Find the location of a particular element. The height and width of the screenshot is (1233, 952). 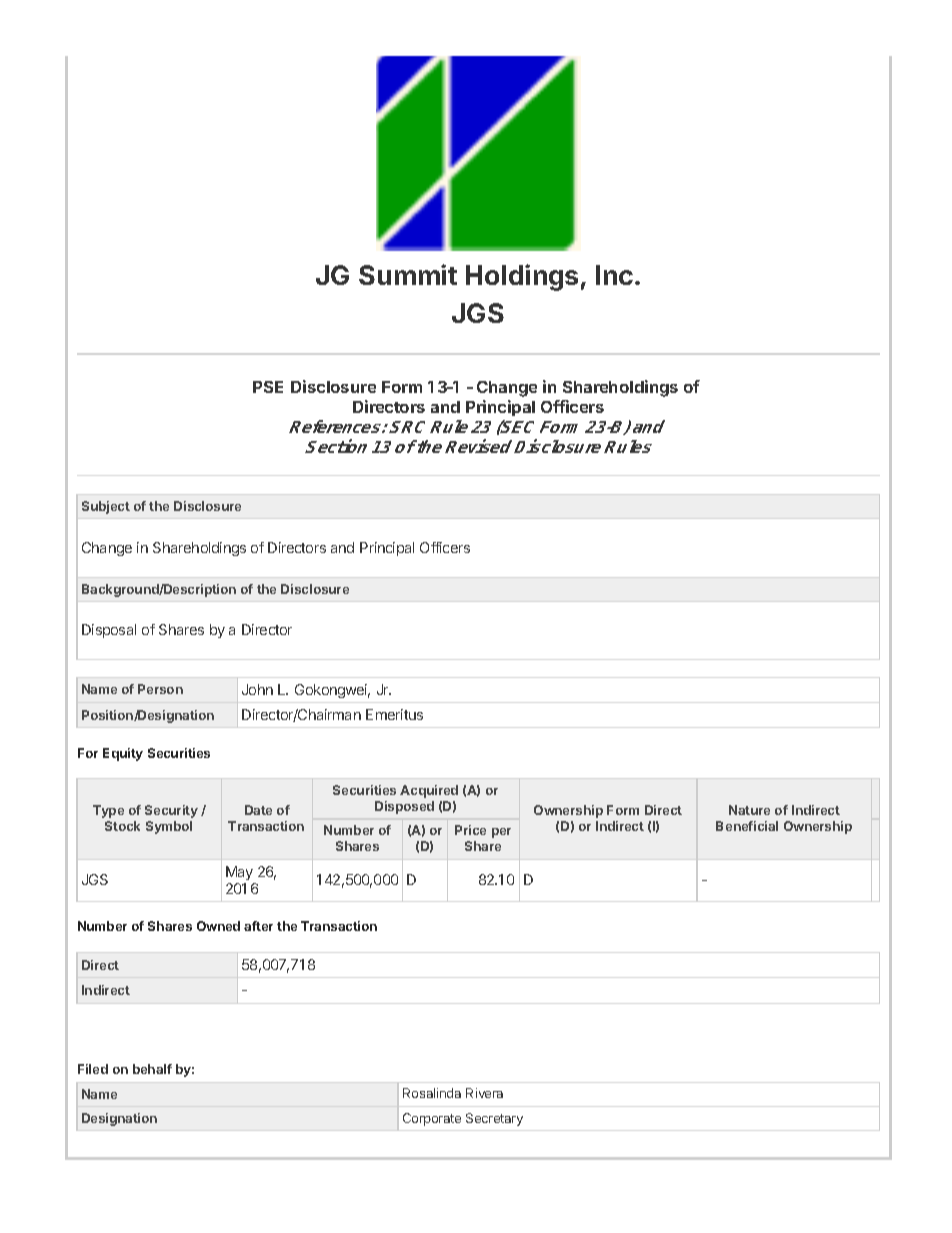

Symbol is located at coordinates (169, 827).
